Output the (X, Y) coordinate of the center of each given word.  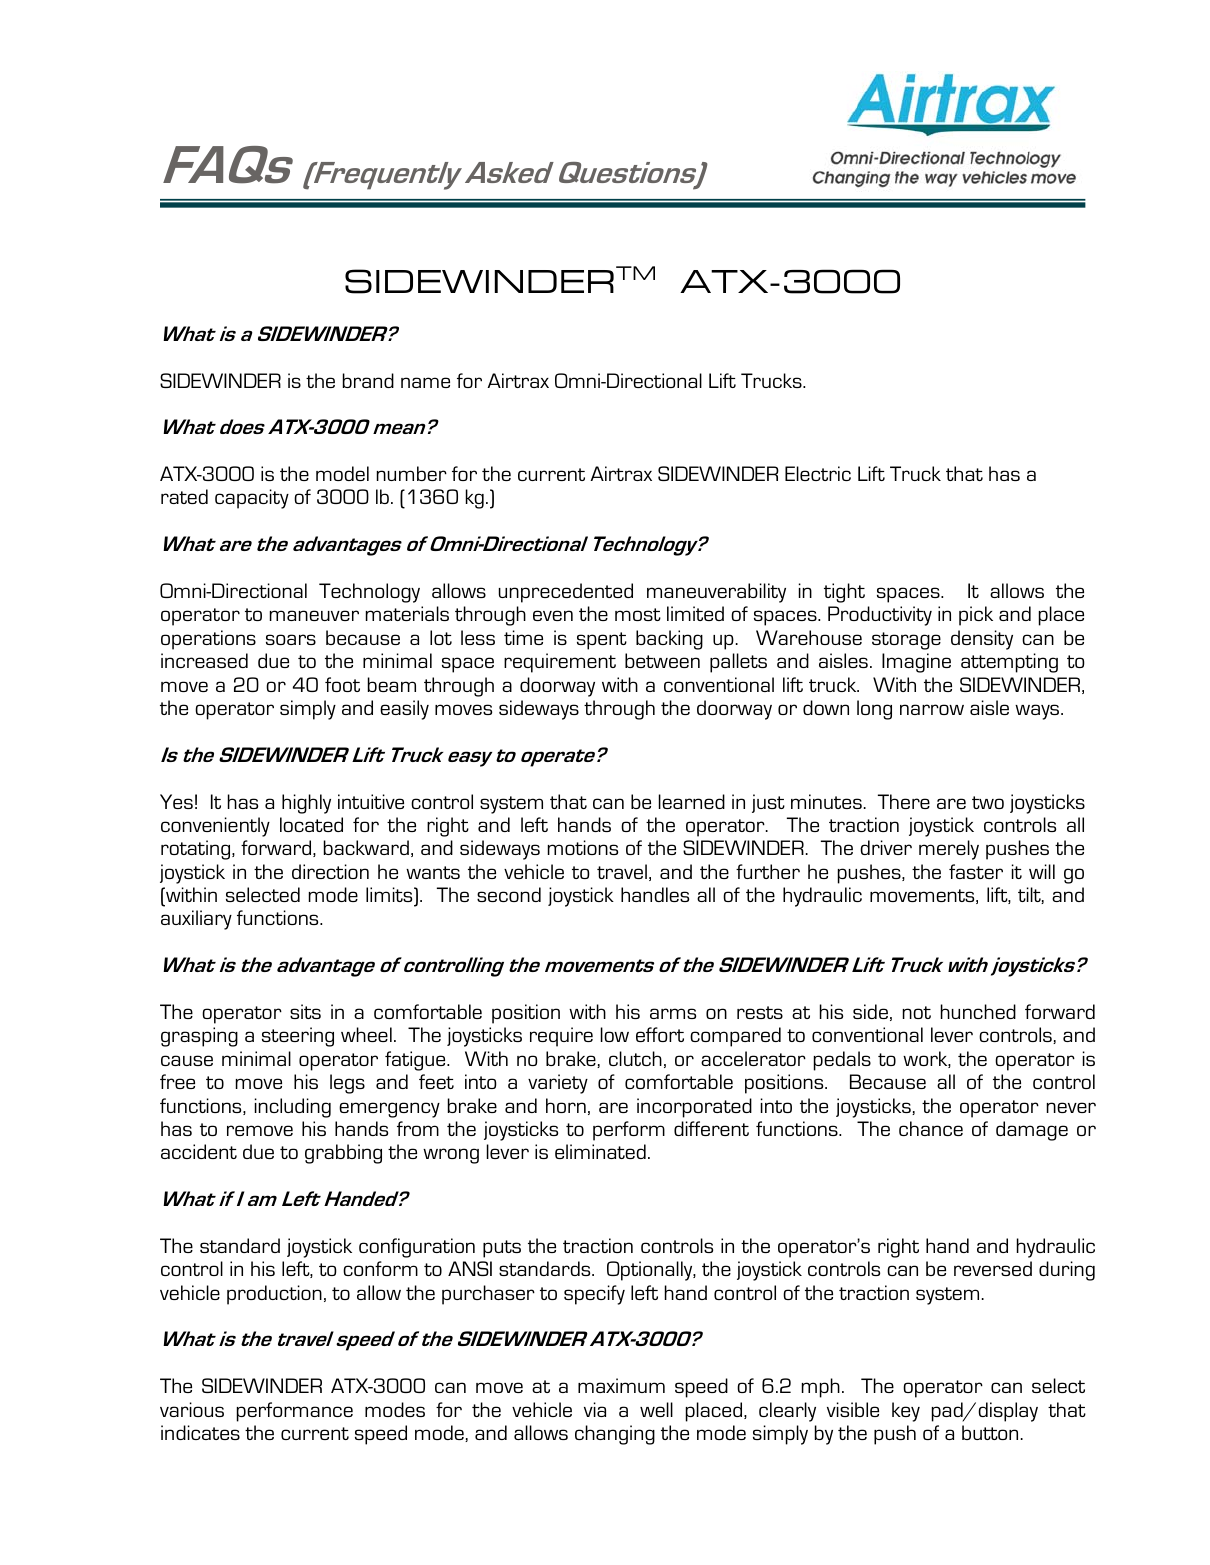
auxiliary (196, 920)
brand (368, 380)
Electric (818, 473)
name (425, 382)
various (192, 1409)
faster (976, 871)
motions (583, 847)
